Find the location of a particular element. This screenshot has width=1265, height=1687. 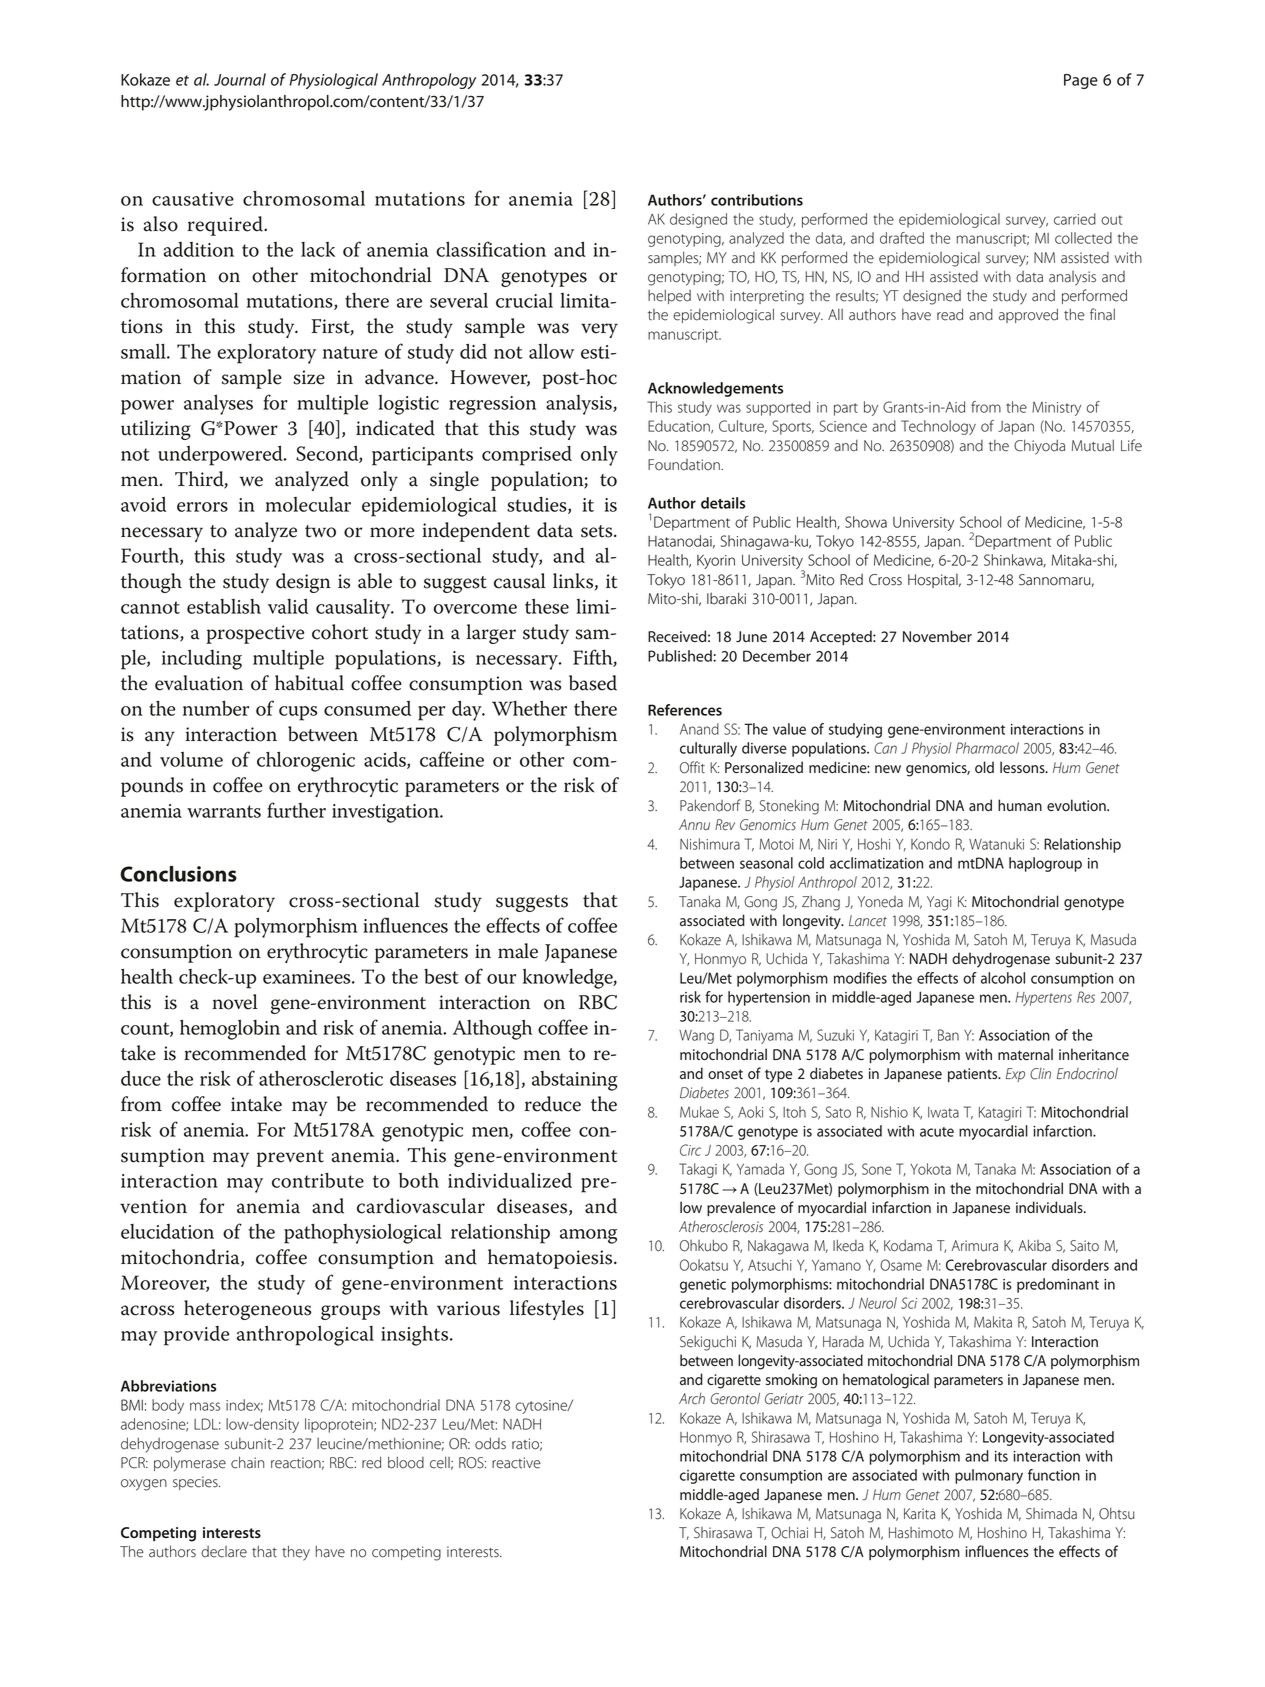

Page is located at coordinates (1081, 81).
